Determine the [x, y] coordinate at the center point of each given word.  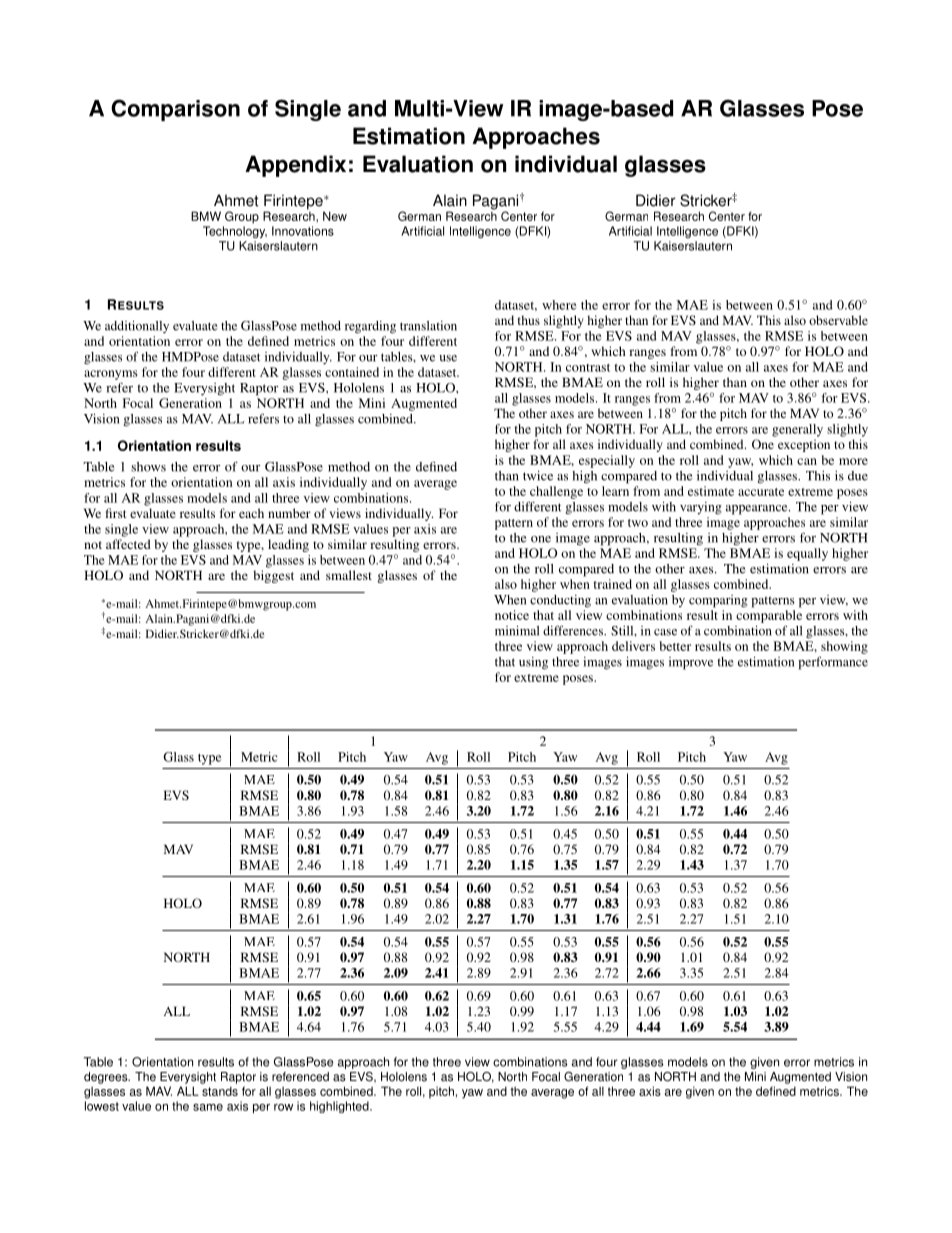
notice [512, 615]
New [335, 216]
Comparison [175, 110]
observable [838, 320]
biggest [273, 576]
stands [220, 1091]
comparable [769, 616]
